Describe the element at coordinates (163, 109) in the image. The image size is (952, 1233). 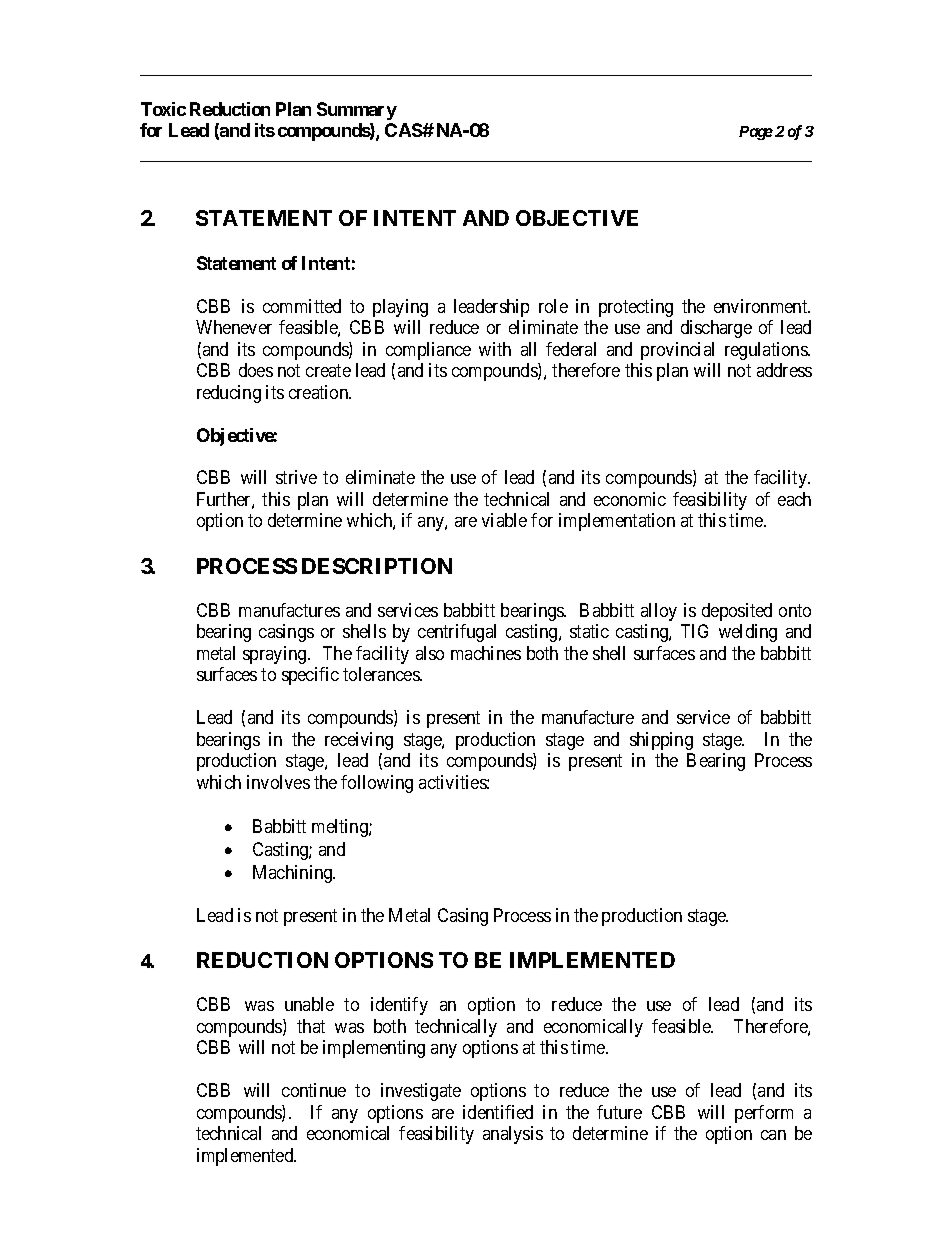
I see `Toxic` at that location.
